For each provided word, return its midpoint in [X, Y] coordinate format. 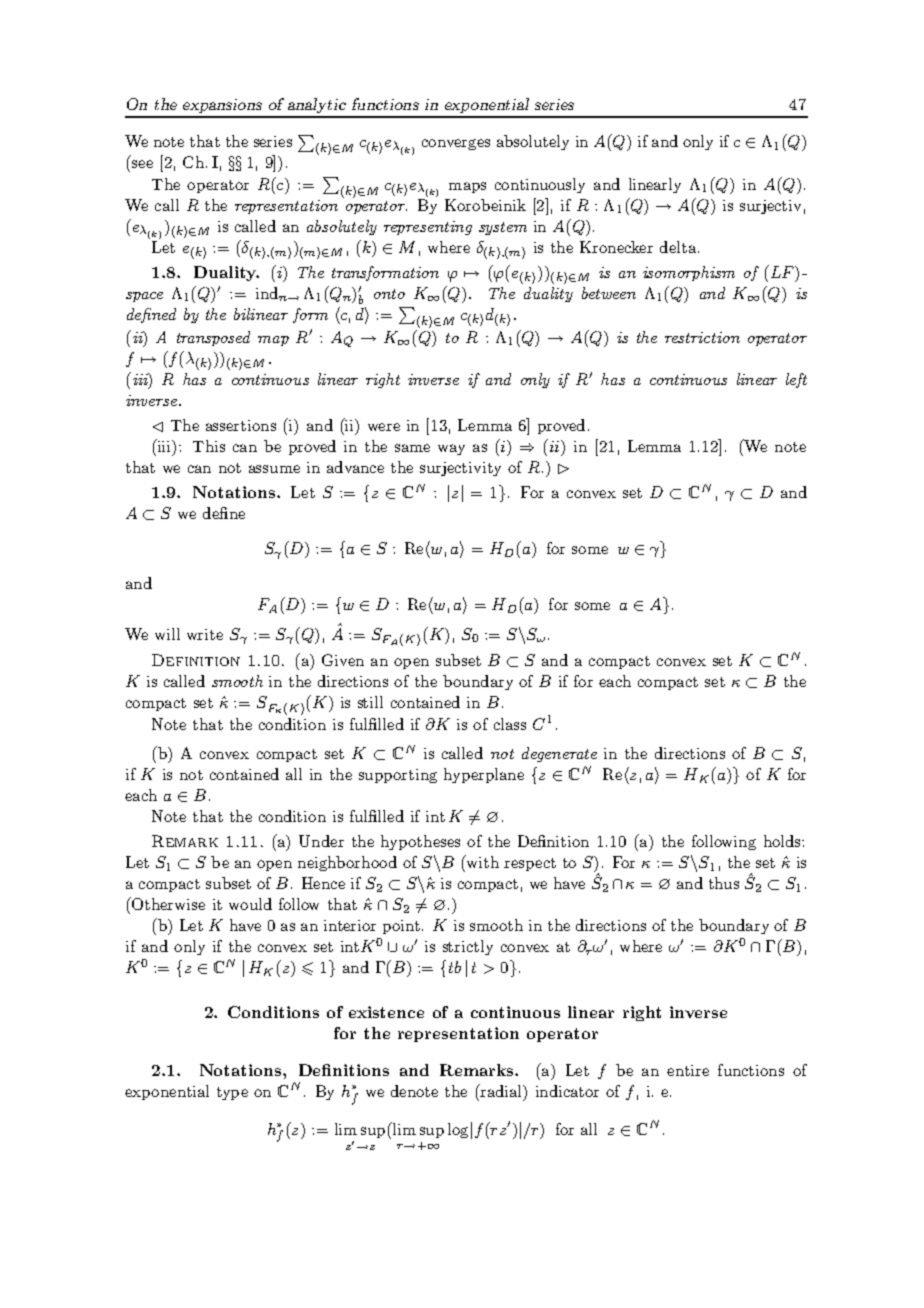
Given [343, 660]
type [232, 1093]
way [451, 449]
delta [678, 247]
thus [724, 883]
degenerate [559, 754]
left [796, 380]
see [142, 164]
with [481, 861]
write [205, 634]
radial [501, 1090]
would [250, 904]
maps [467, 187]
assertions [241, 425]
